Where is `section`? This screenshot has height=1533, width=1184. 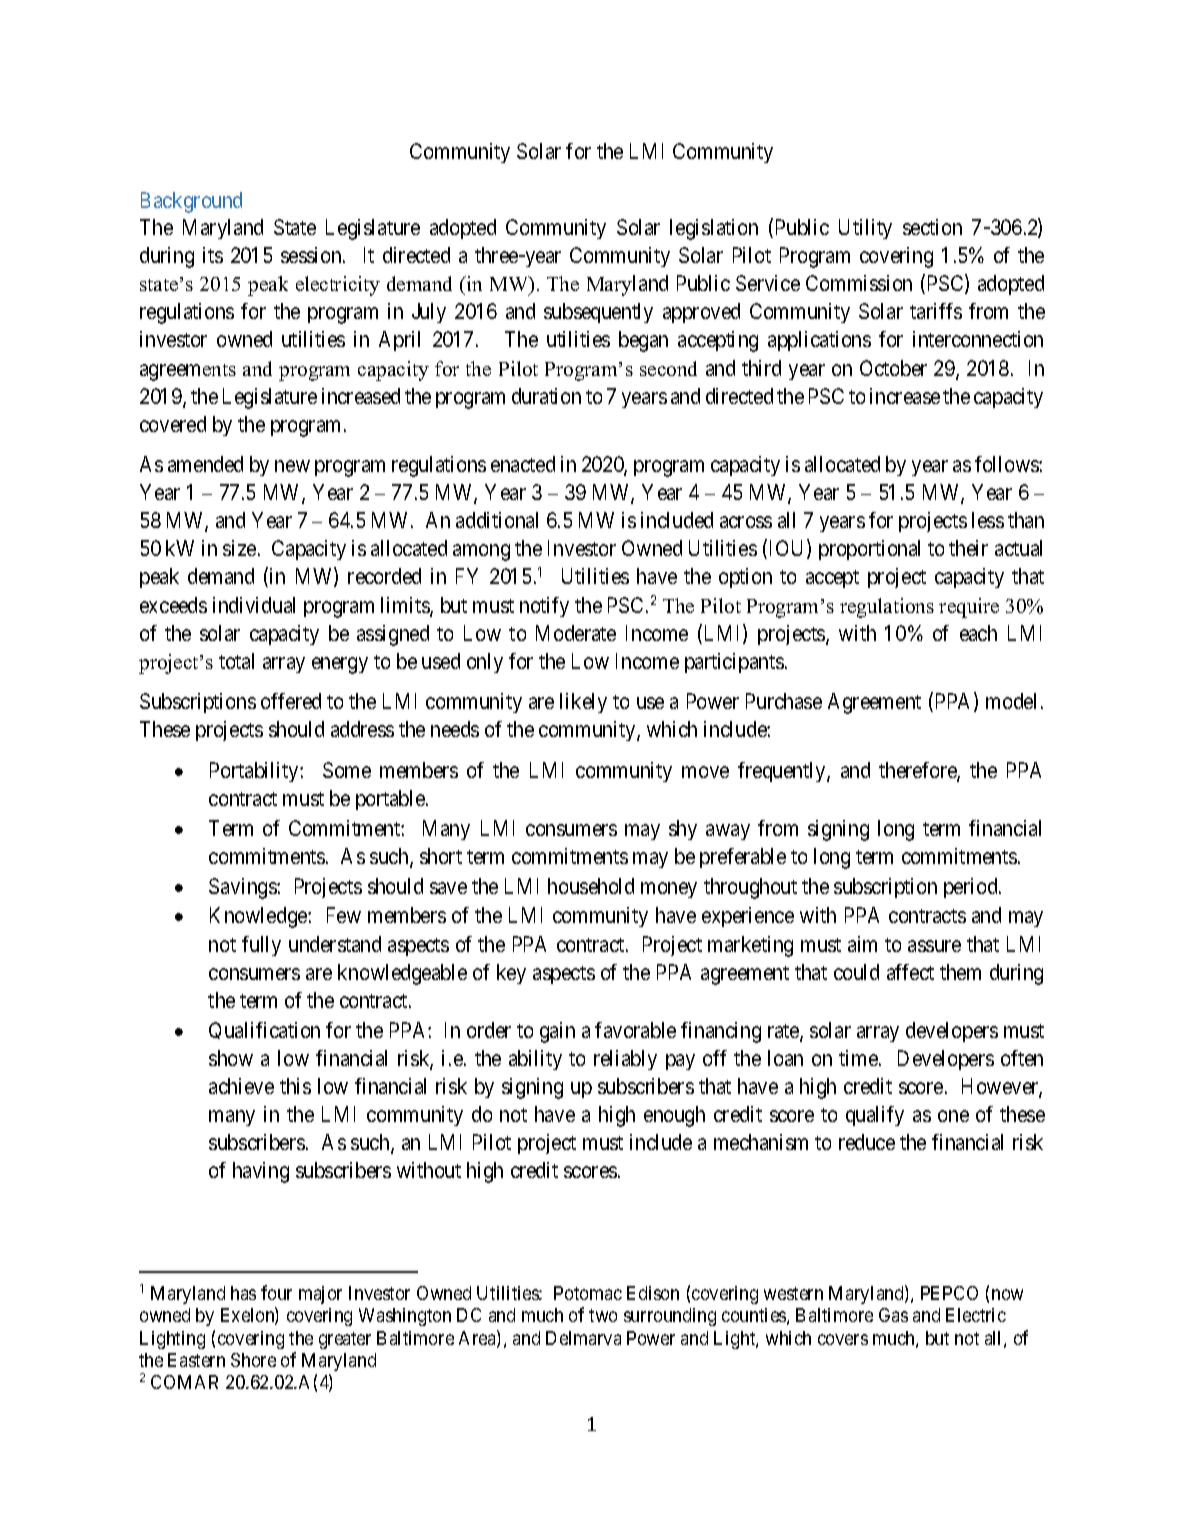
section is located at coordinates (932, 227).
